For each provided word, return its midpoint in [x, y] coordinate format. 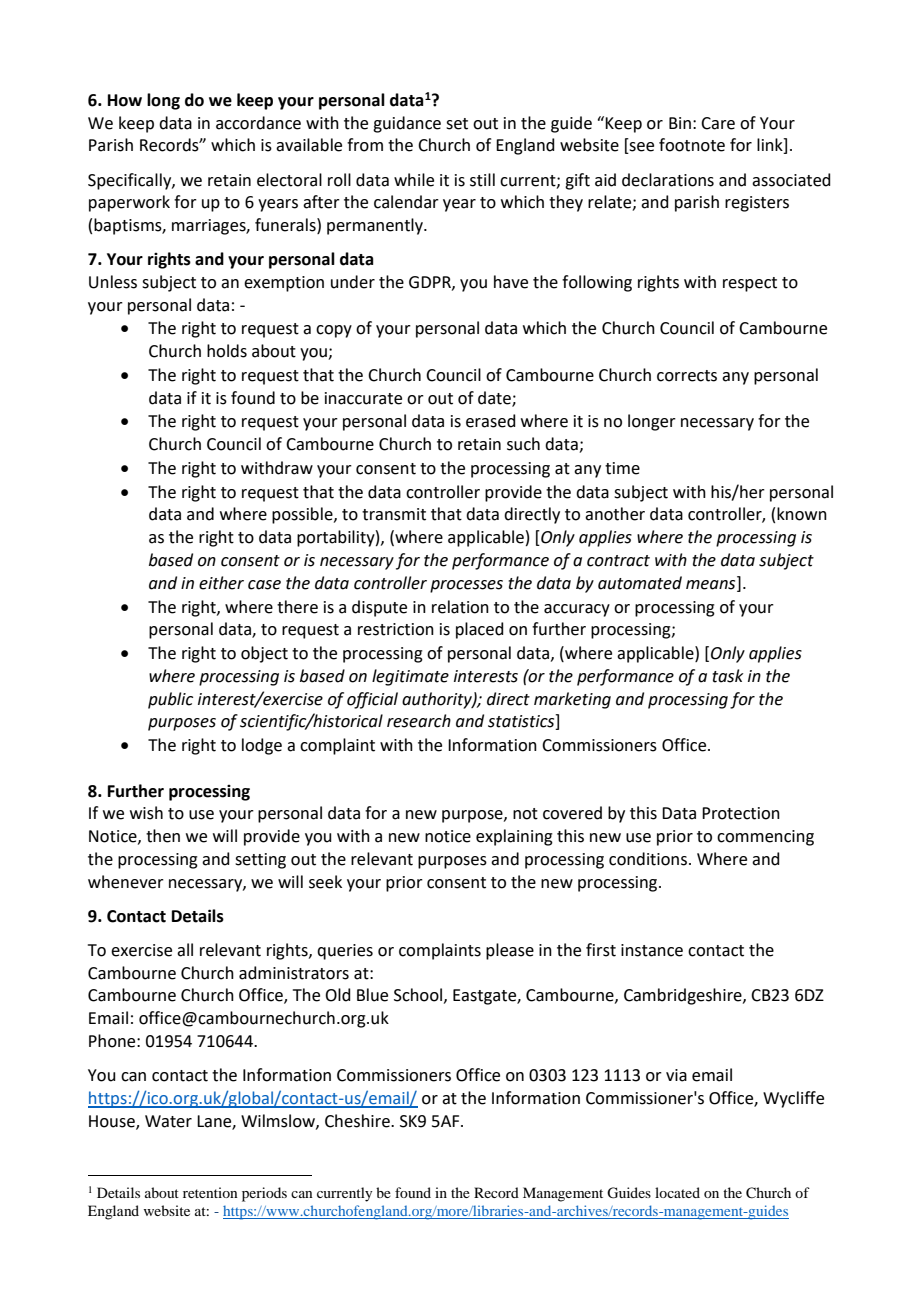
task [728, 676]
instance [652, 950]
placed [480, 630]
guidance [407, 124]
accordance [258, 123]
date [495, 398]
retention [210, 1192]
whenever [126, 882]
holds [227, 351]
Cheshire [358, 1121]
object [264, 654]
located [677, 1192]
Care [718, 123]
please [510, 951]
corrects [687, 376]
